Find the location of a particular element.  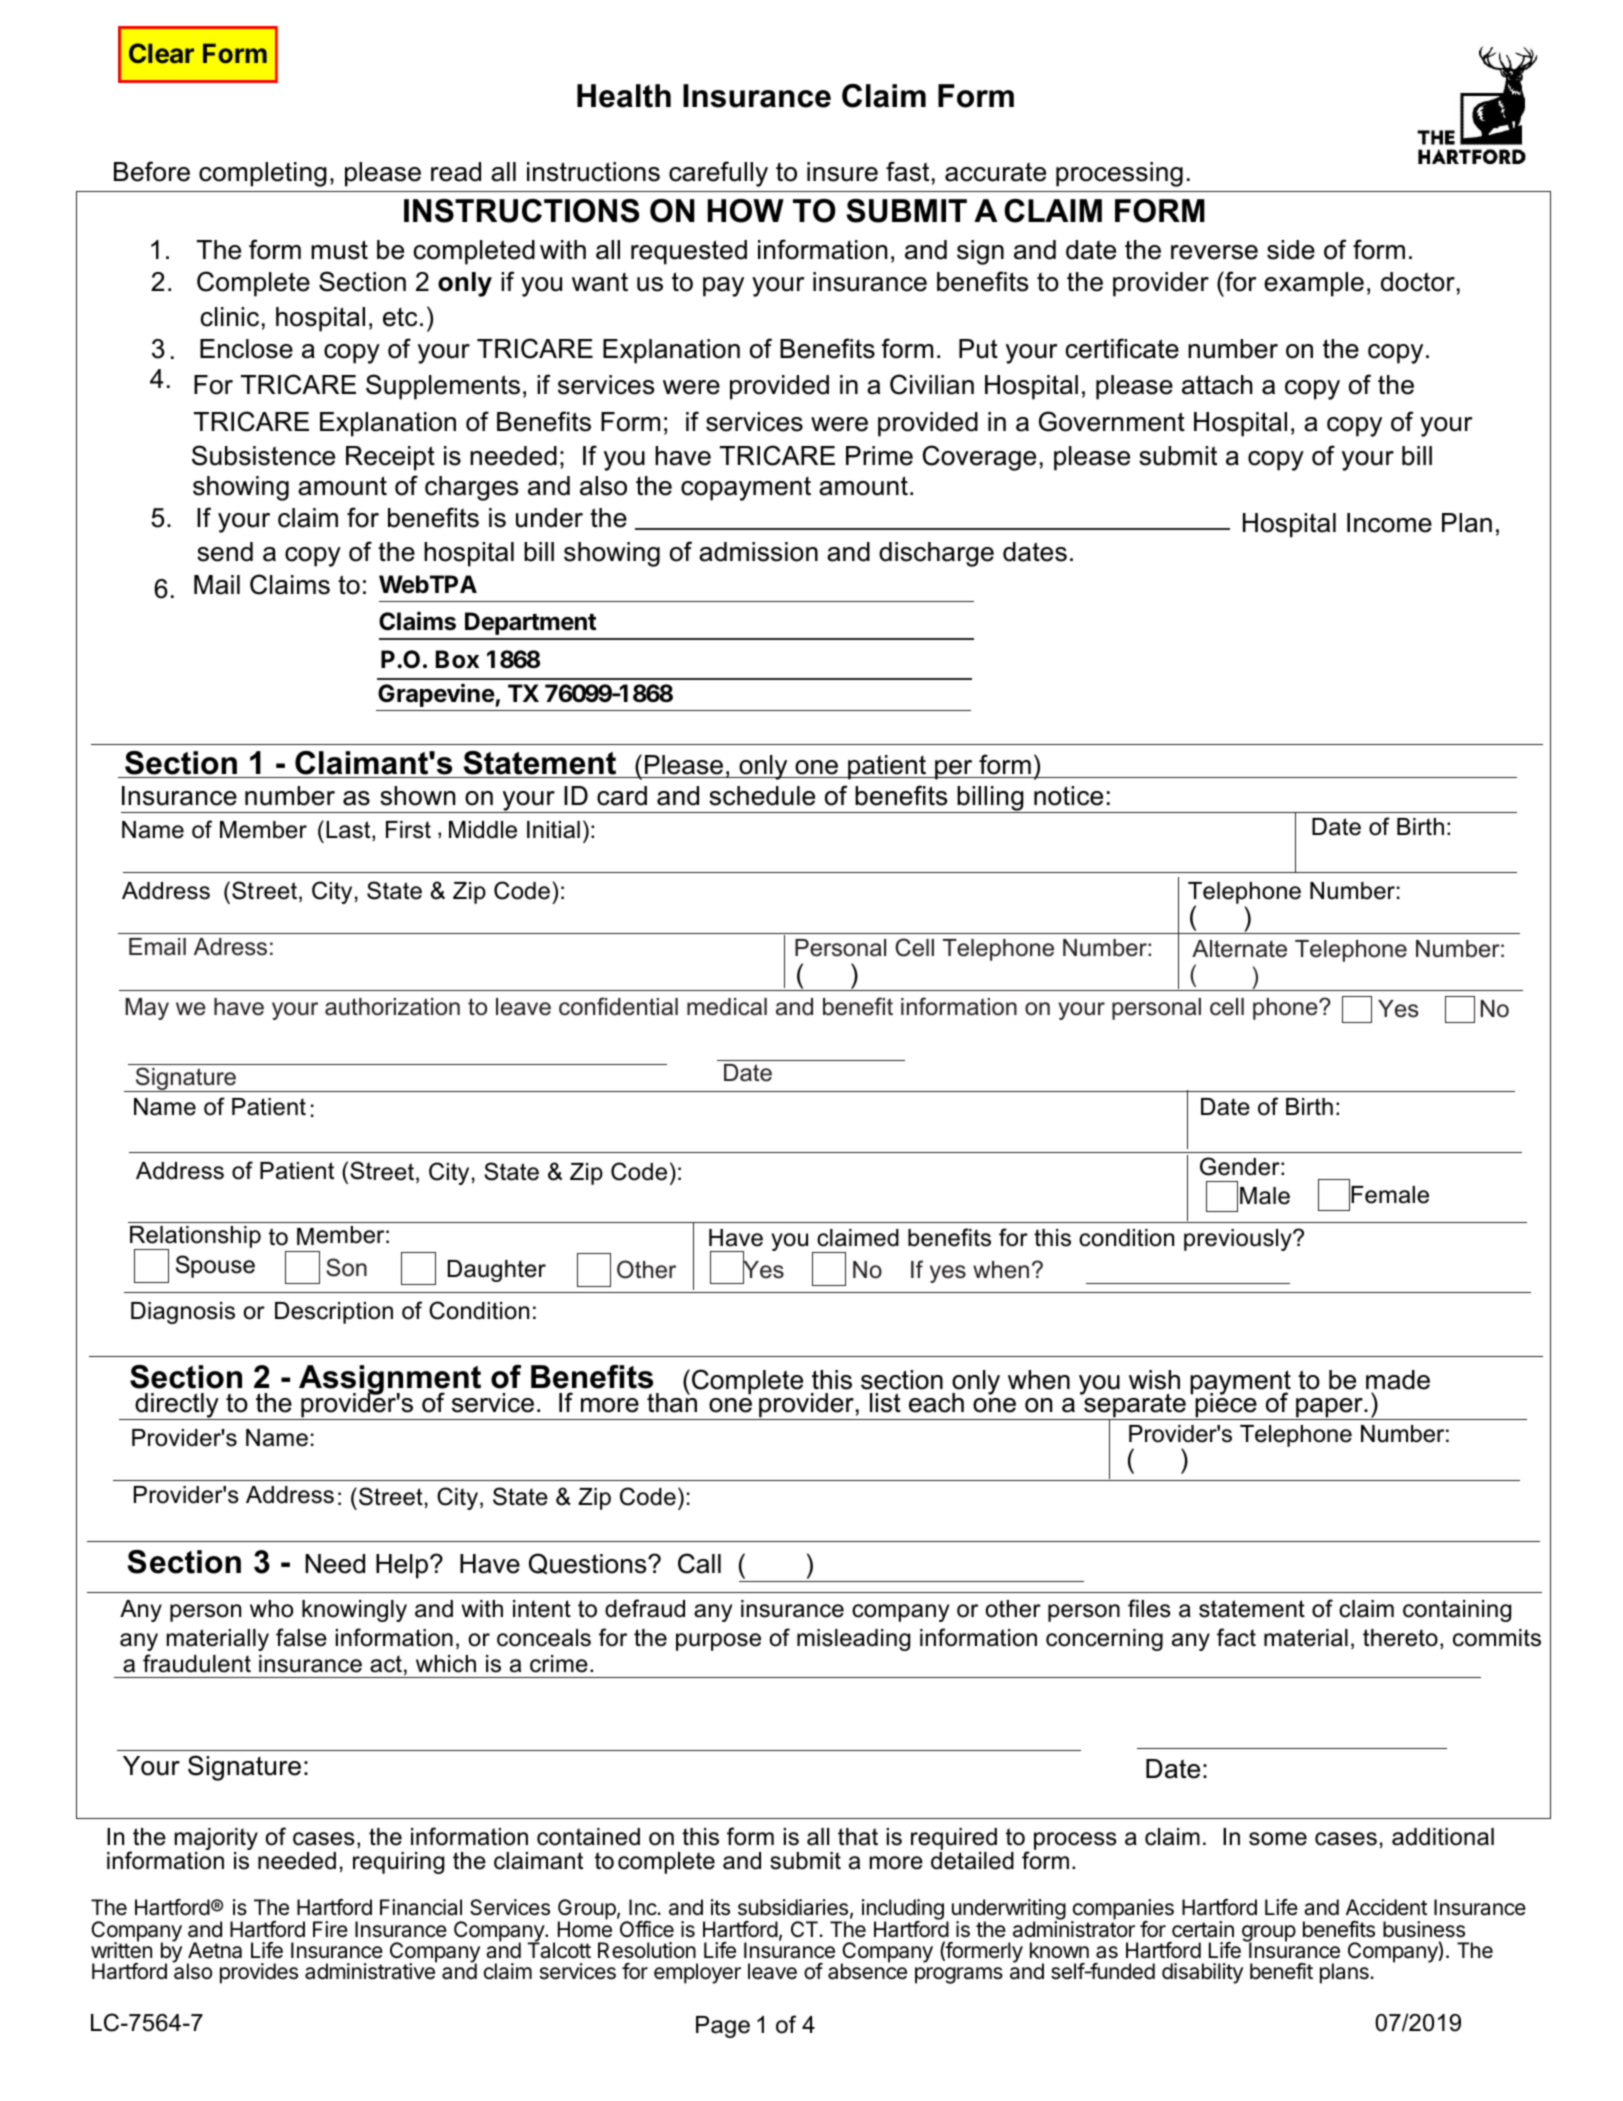

completing is located at coordinates (263, 174).
